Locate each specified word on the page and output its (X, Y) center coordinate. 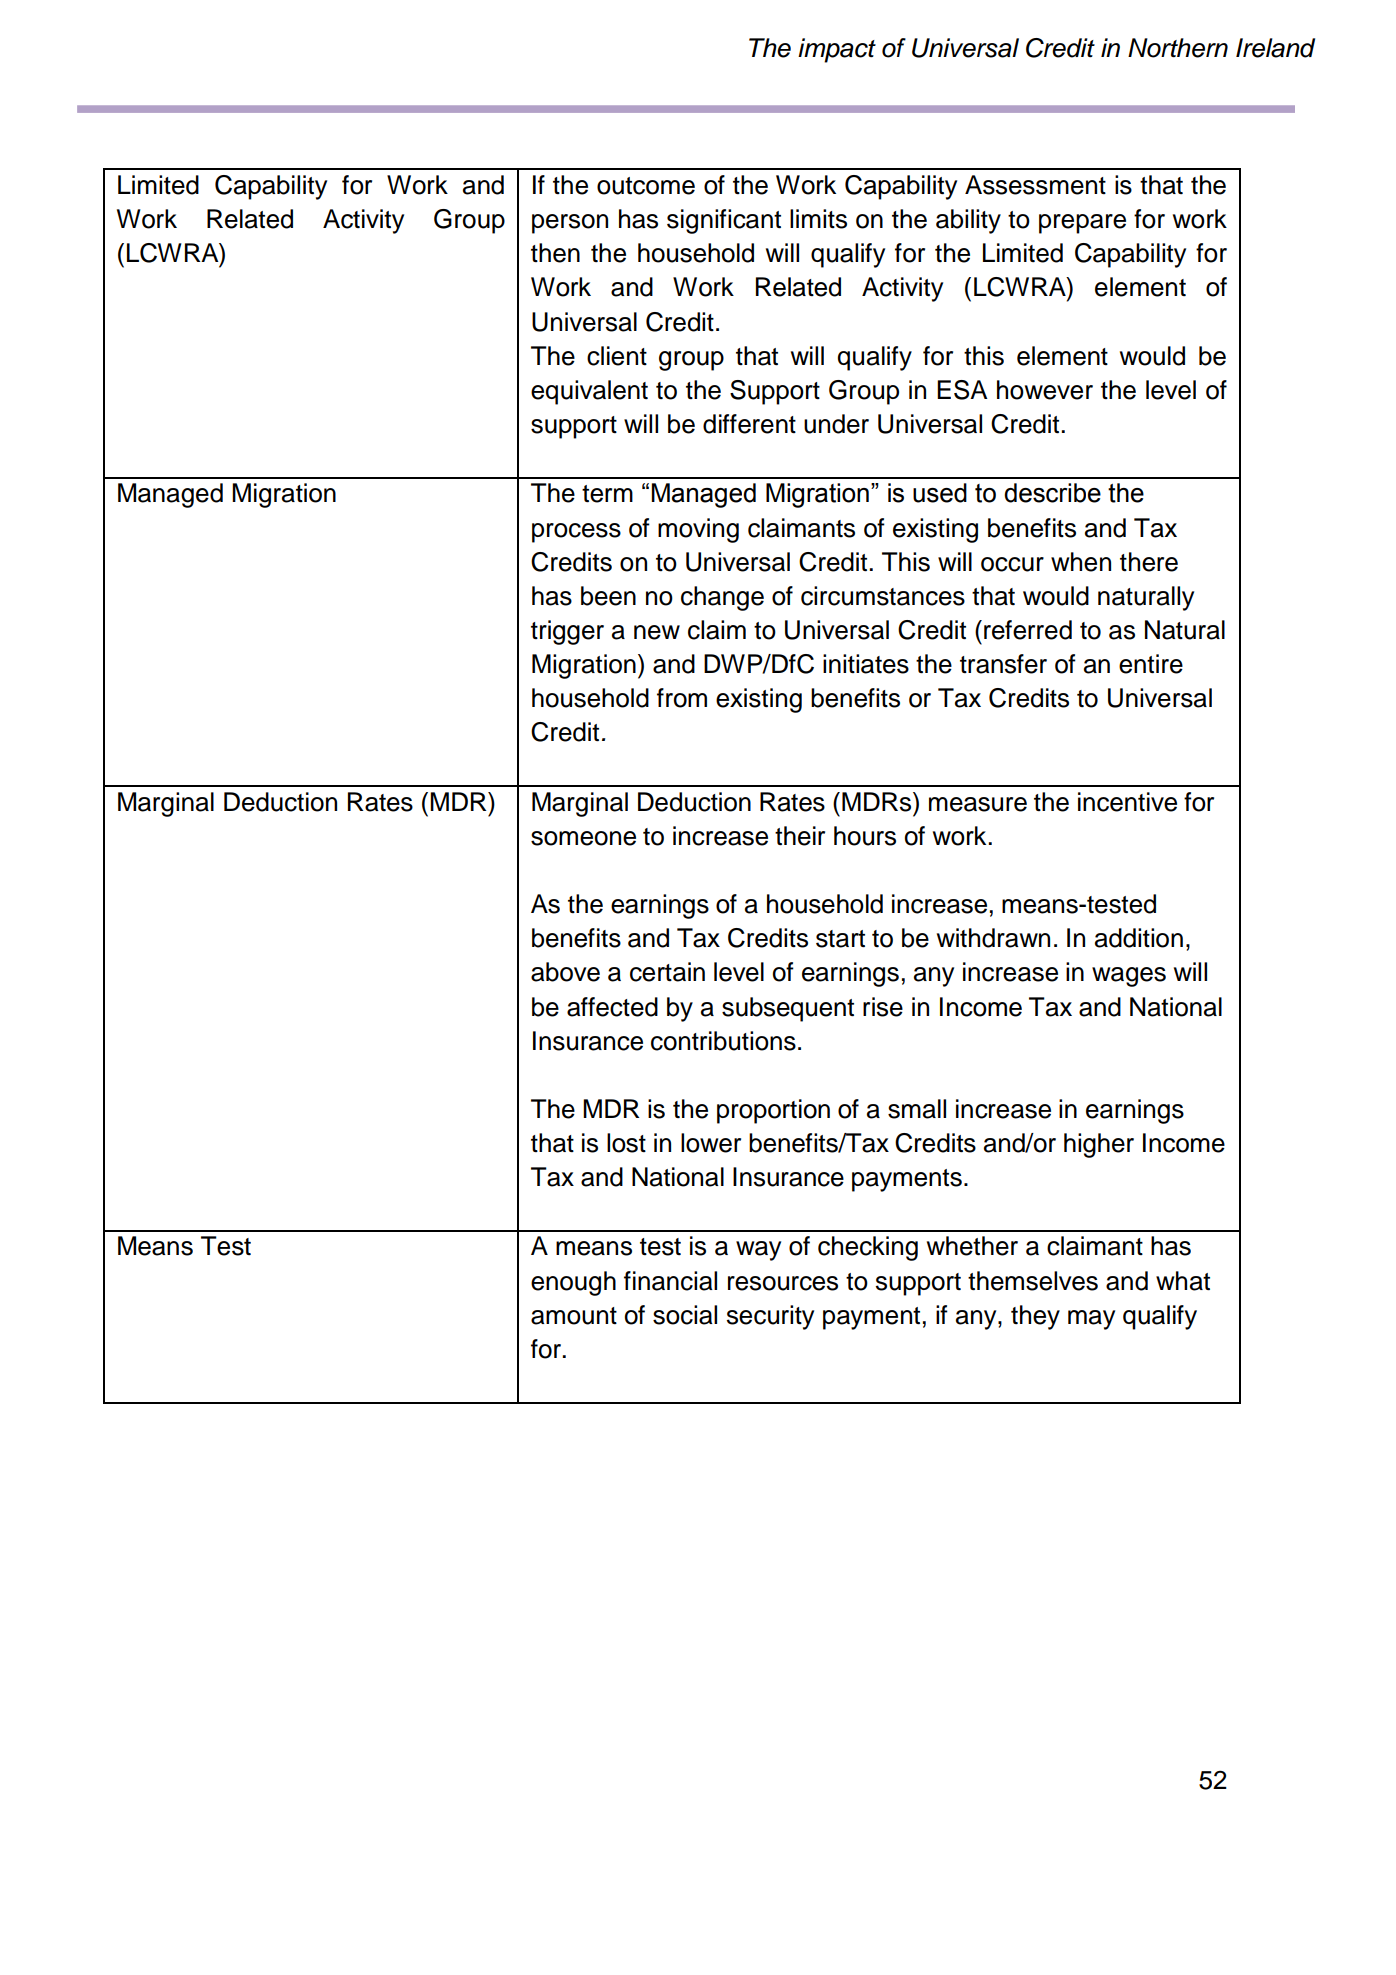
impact (837, 50)
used (940, 493)
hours (865, 836)
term (607, 494)
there (1149, 562)
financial (670, 1281)
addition (1139, 938)
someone (583, 838)
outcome (646, 186)
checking (868, 1248)
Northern (1178, 48)
